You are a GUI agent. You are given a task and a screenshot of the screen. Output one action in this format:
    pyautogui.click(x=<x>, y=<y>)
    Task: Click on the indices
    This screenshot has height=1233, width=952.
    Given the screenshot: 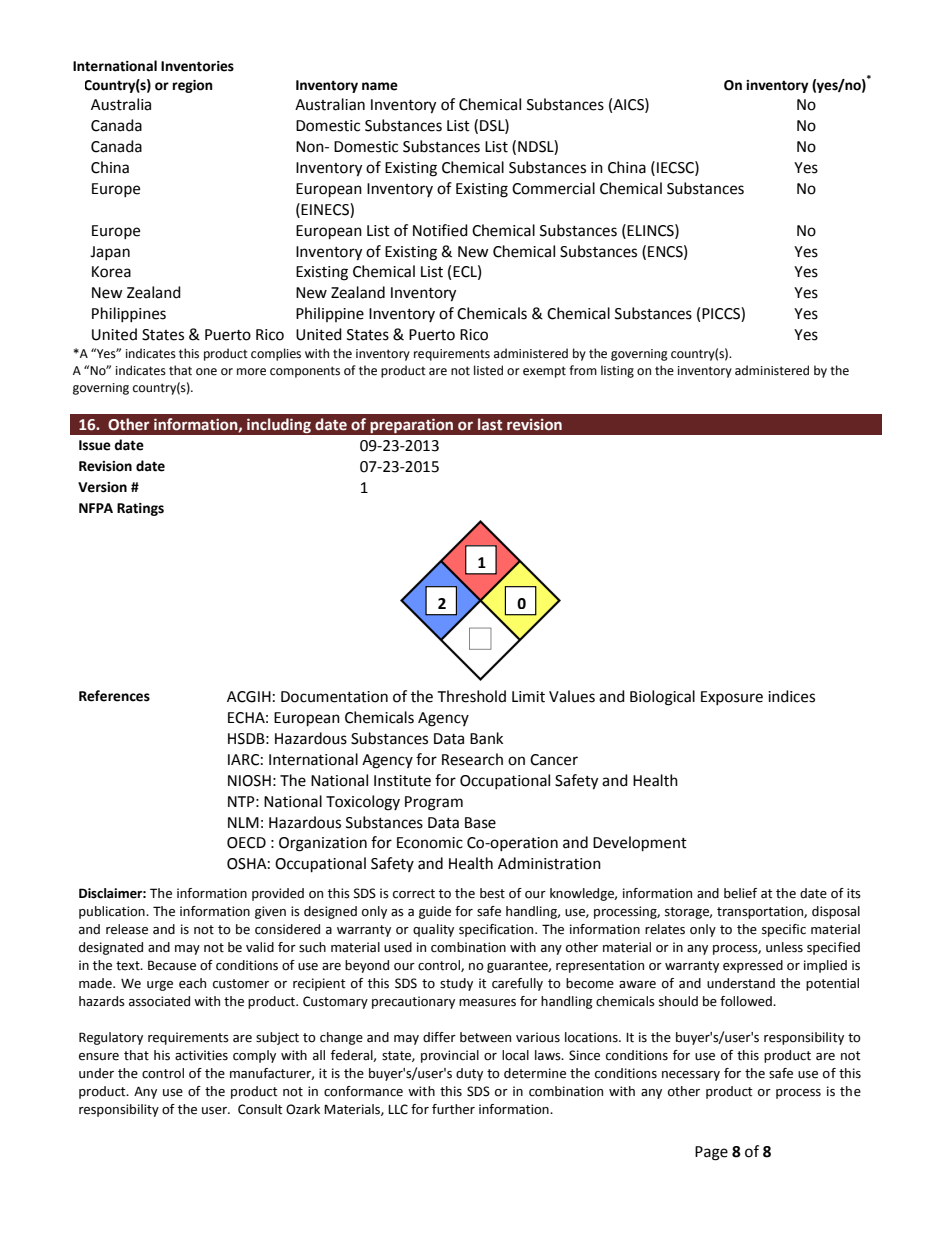 What is the action you would take?
    pyautogui.click(x=791, y=696)
